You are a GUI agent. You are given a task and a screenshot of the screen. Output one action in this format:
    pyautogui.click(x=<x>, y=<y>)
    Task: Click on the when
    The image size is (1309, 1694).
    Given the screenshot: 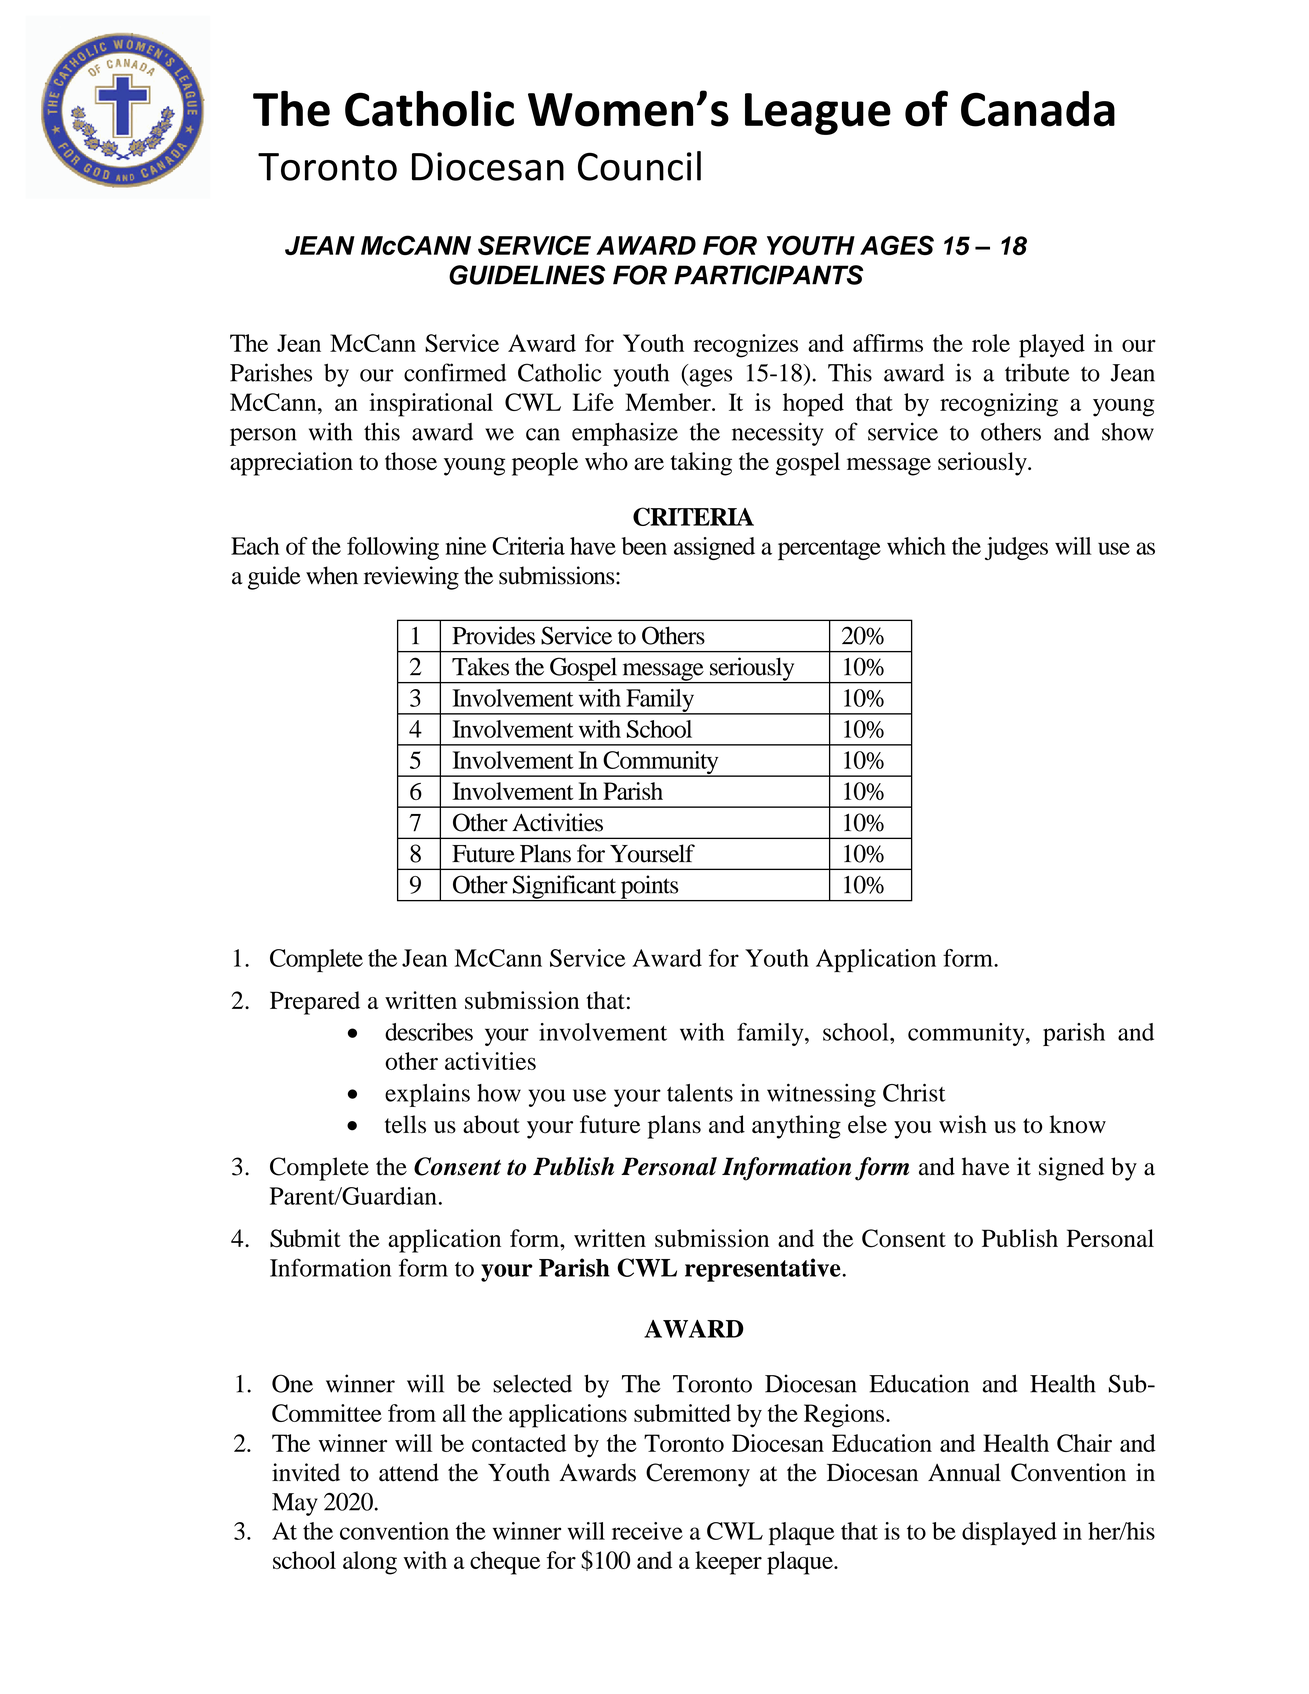 What is the action you would take?
    pyautogui.click(x=332, y=575)
